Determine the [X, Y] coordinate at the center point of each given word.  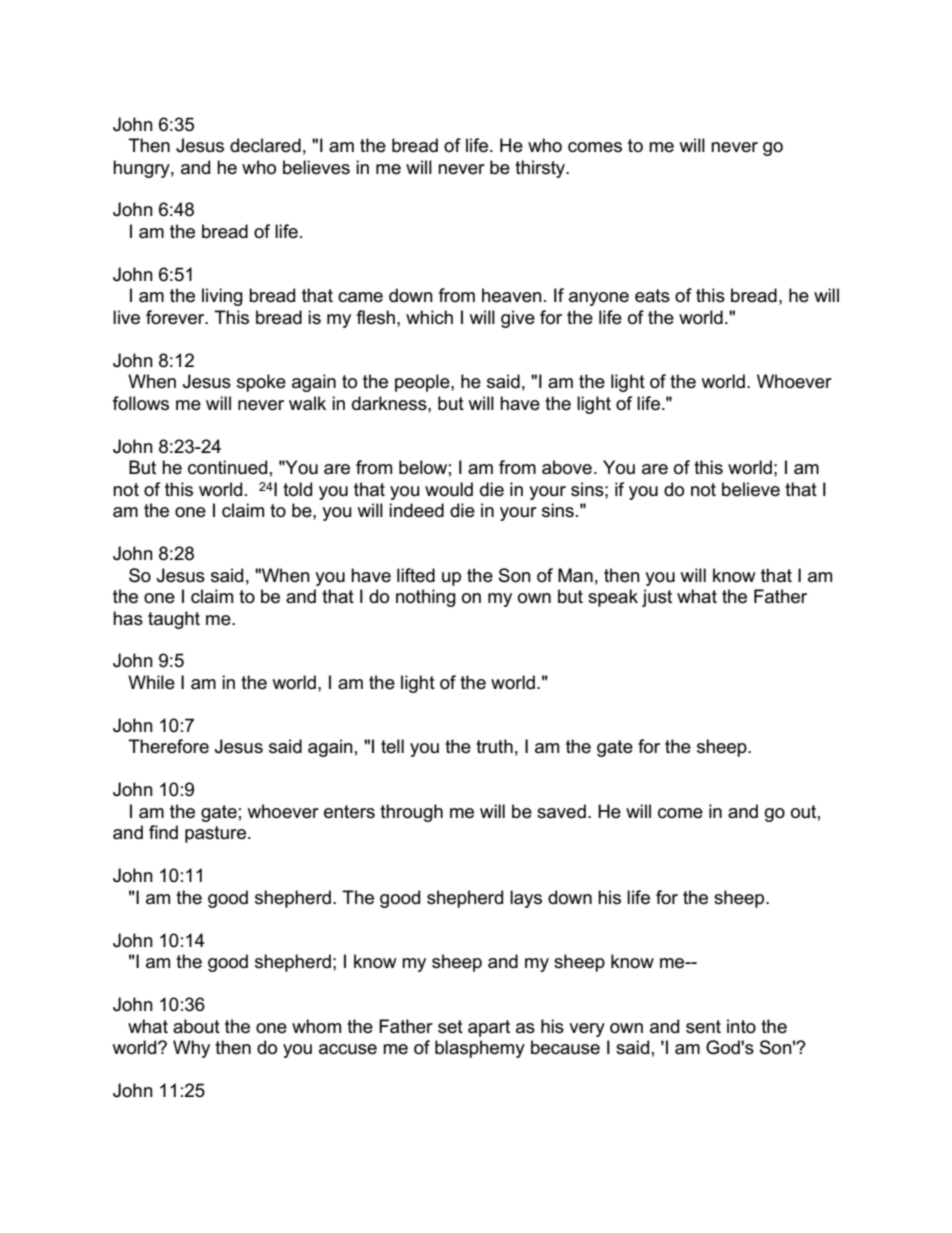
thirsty [541, 169]
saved [561, 811]
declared [265, 145]
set [450, 1027]
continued [227, 467]
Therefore [168, 746]
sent [703, 1027]
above [567, 467]
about [196, 1026]
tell [392, 746]
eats [652, 296]
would [449, 489]
